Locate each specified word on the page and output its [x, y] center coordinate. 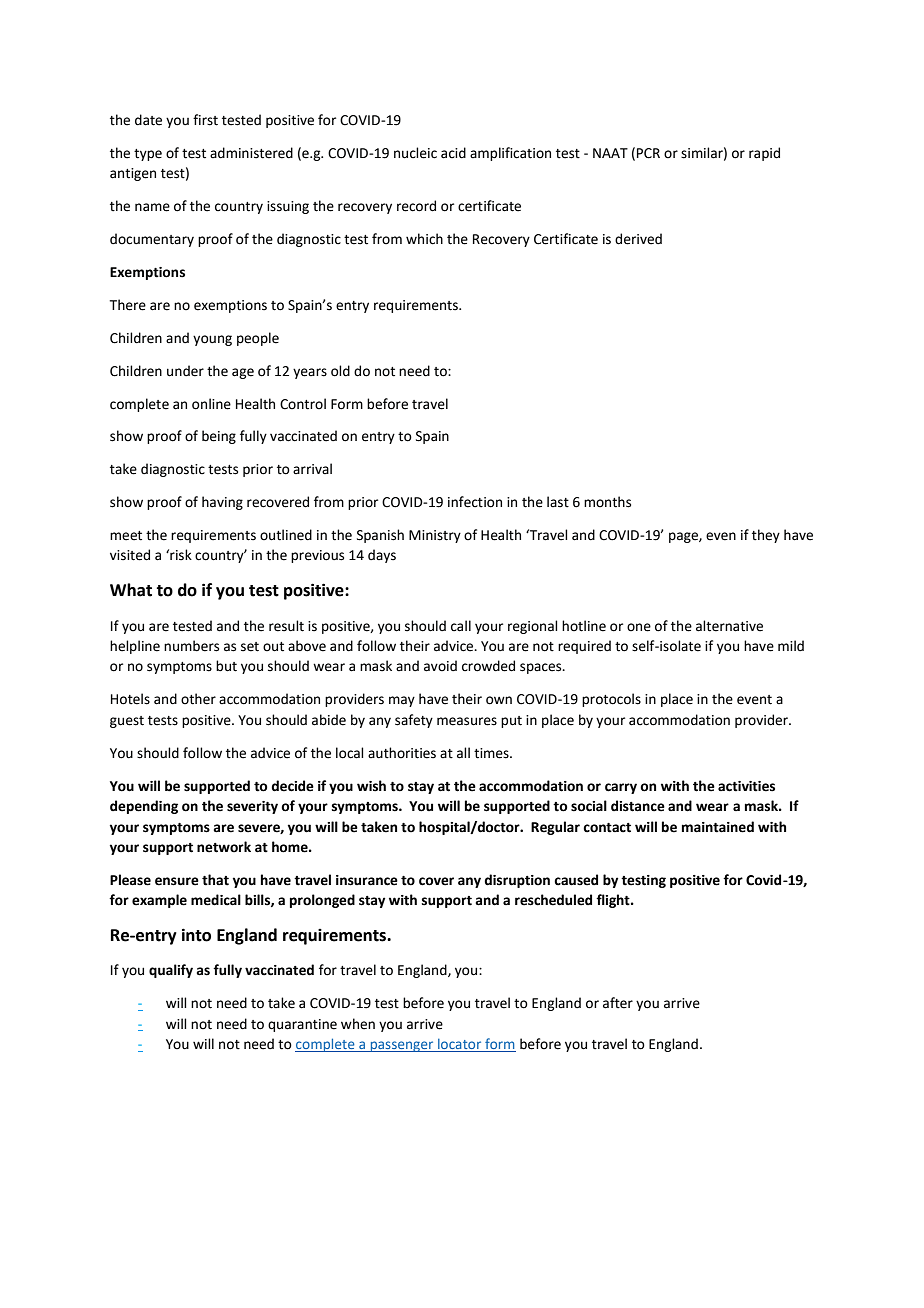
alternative [729, 626]
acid [453, 153]
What [131, 590]
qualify [171, 971]
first [205, 120]
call [461, 626]
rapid [764, 154]
